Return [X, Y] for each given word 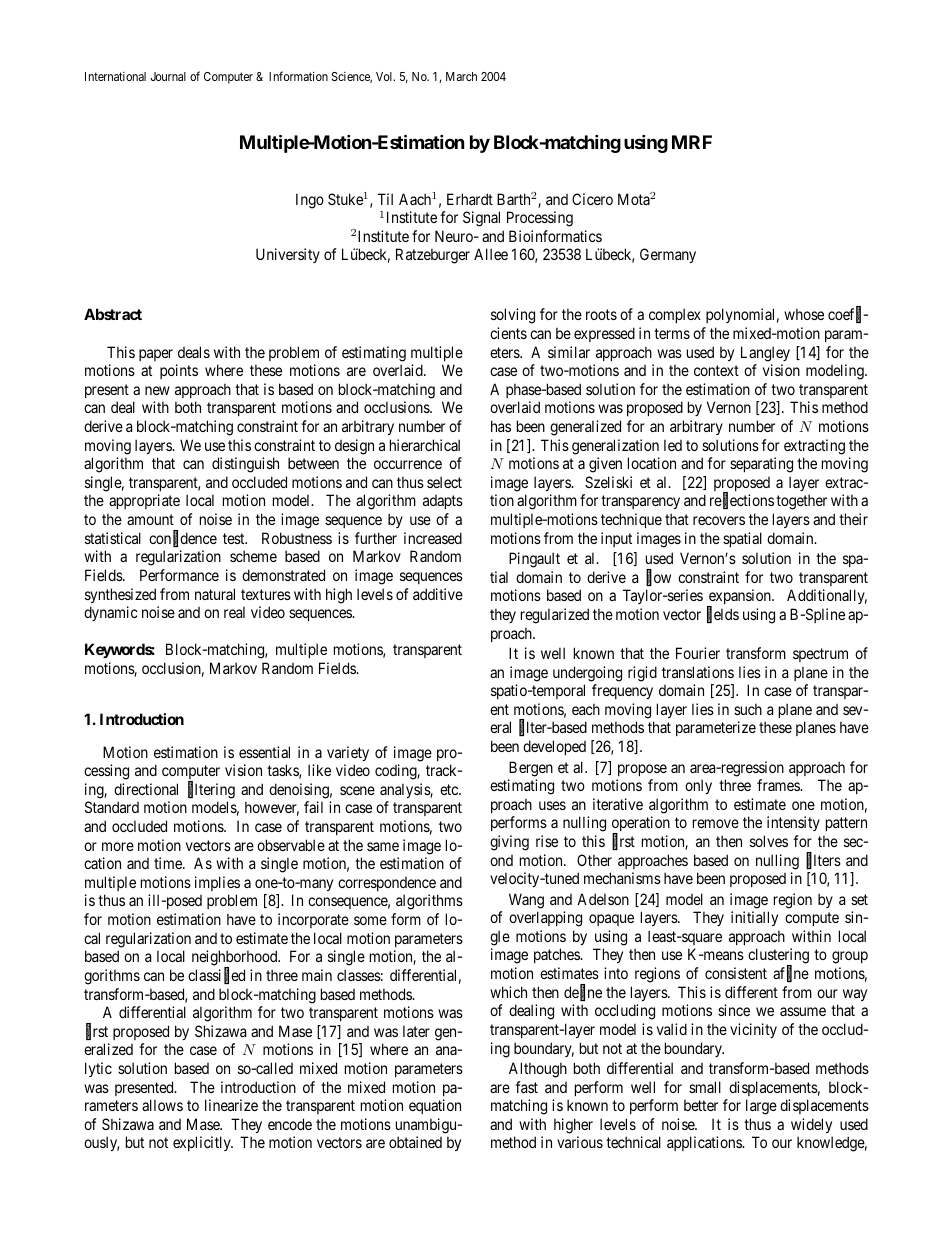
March [461, 76]
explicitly [203, 1143]
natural [215, 594]
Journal [168, 76]
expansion [740, 598]
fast [526, 1087]
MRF [692, 142]
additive [438, 594]
